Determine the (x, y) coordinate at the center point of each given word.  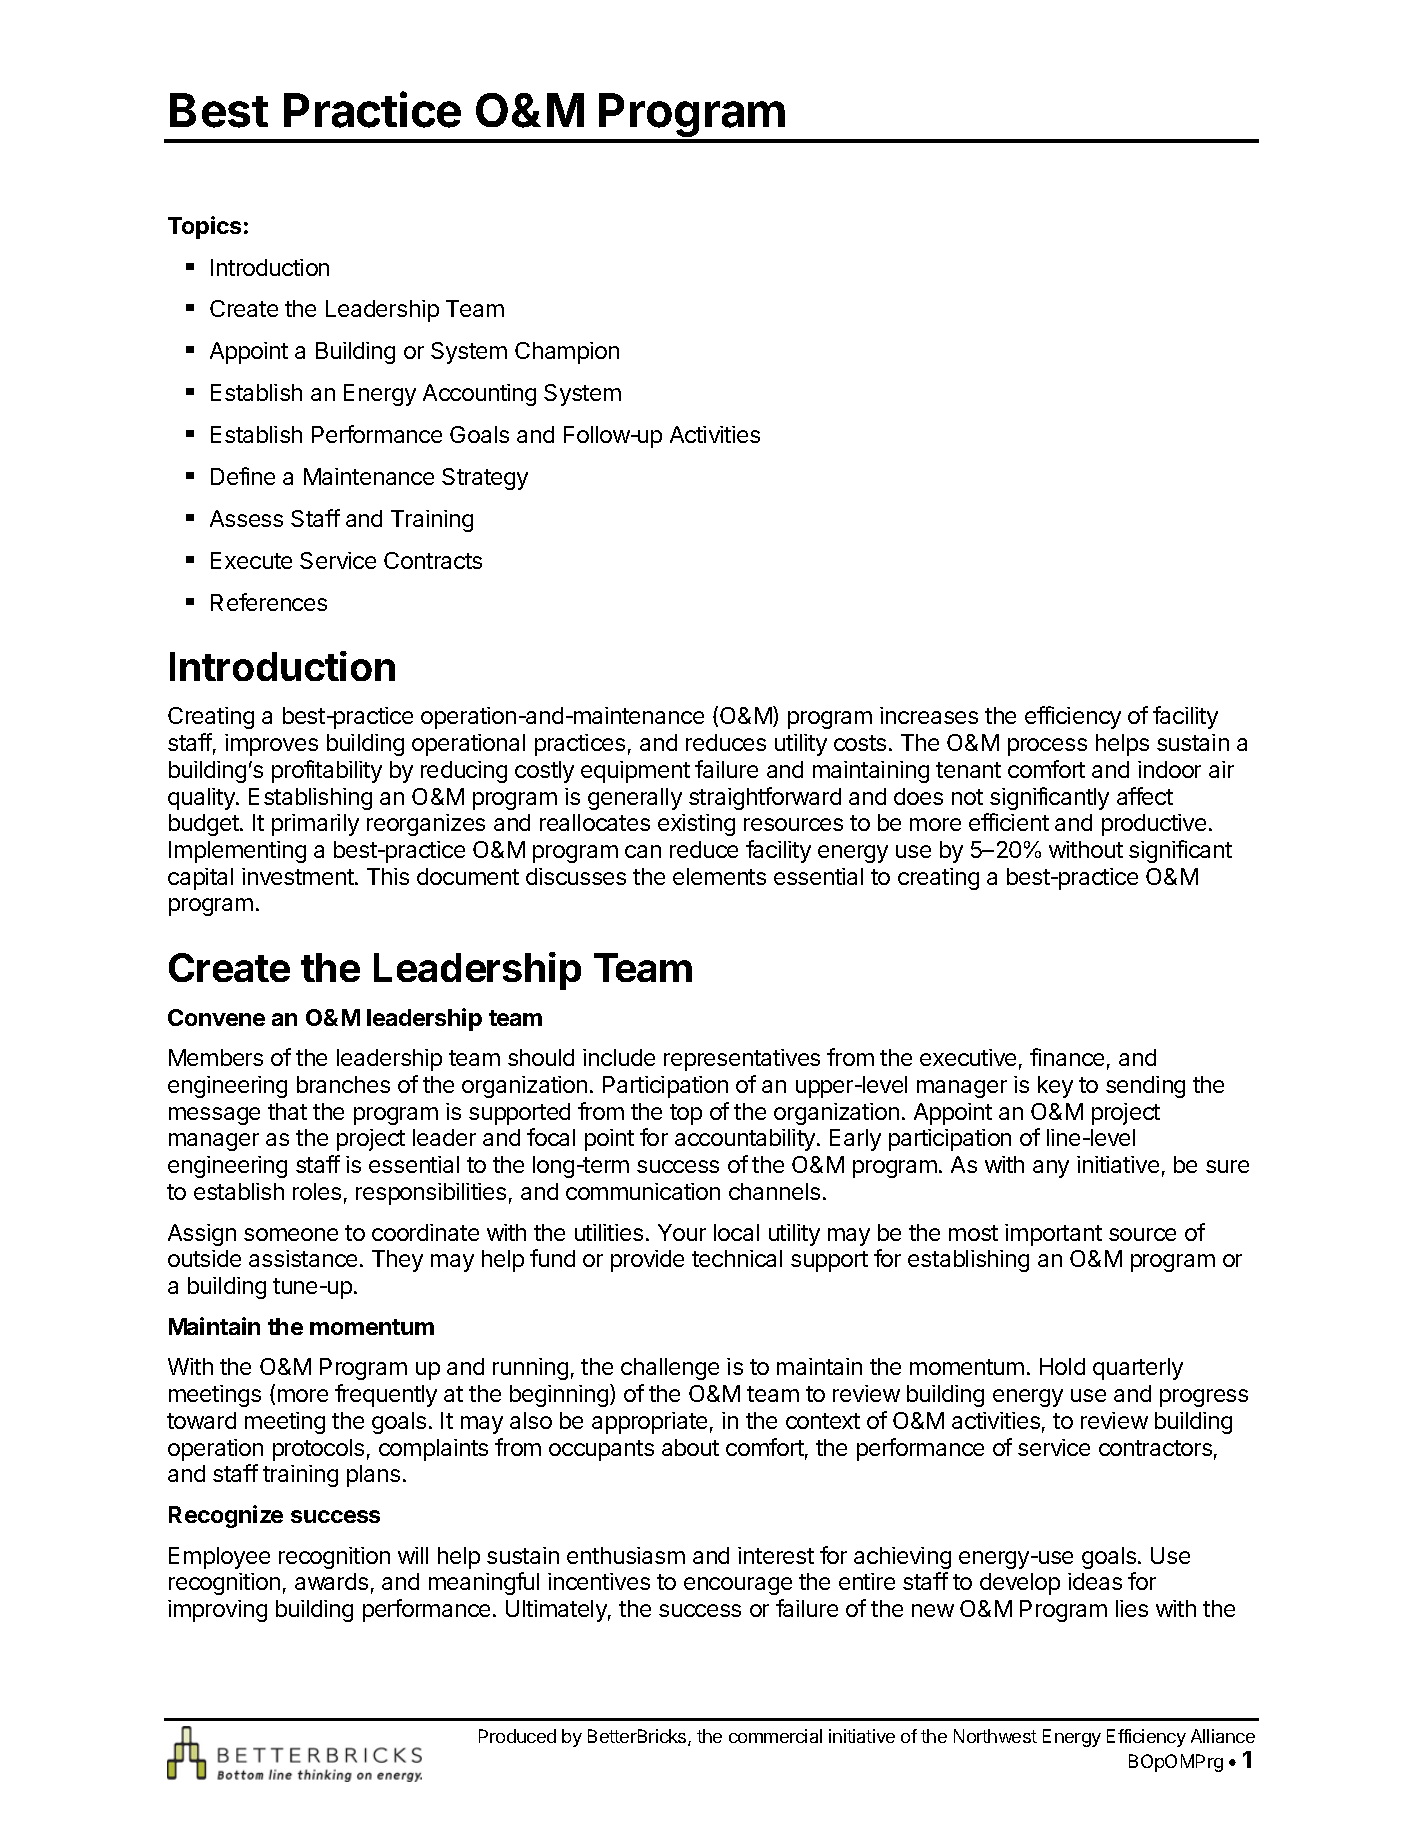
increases (929, 715)
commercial (775, 1736)
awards (331, 1581)
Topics (204, 227)
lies (1132, 1608)
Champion (567, 353)
